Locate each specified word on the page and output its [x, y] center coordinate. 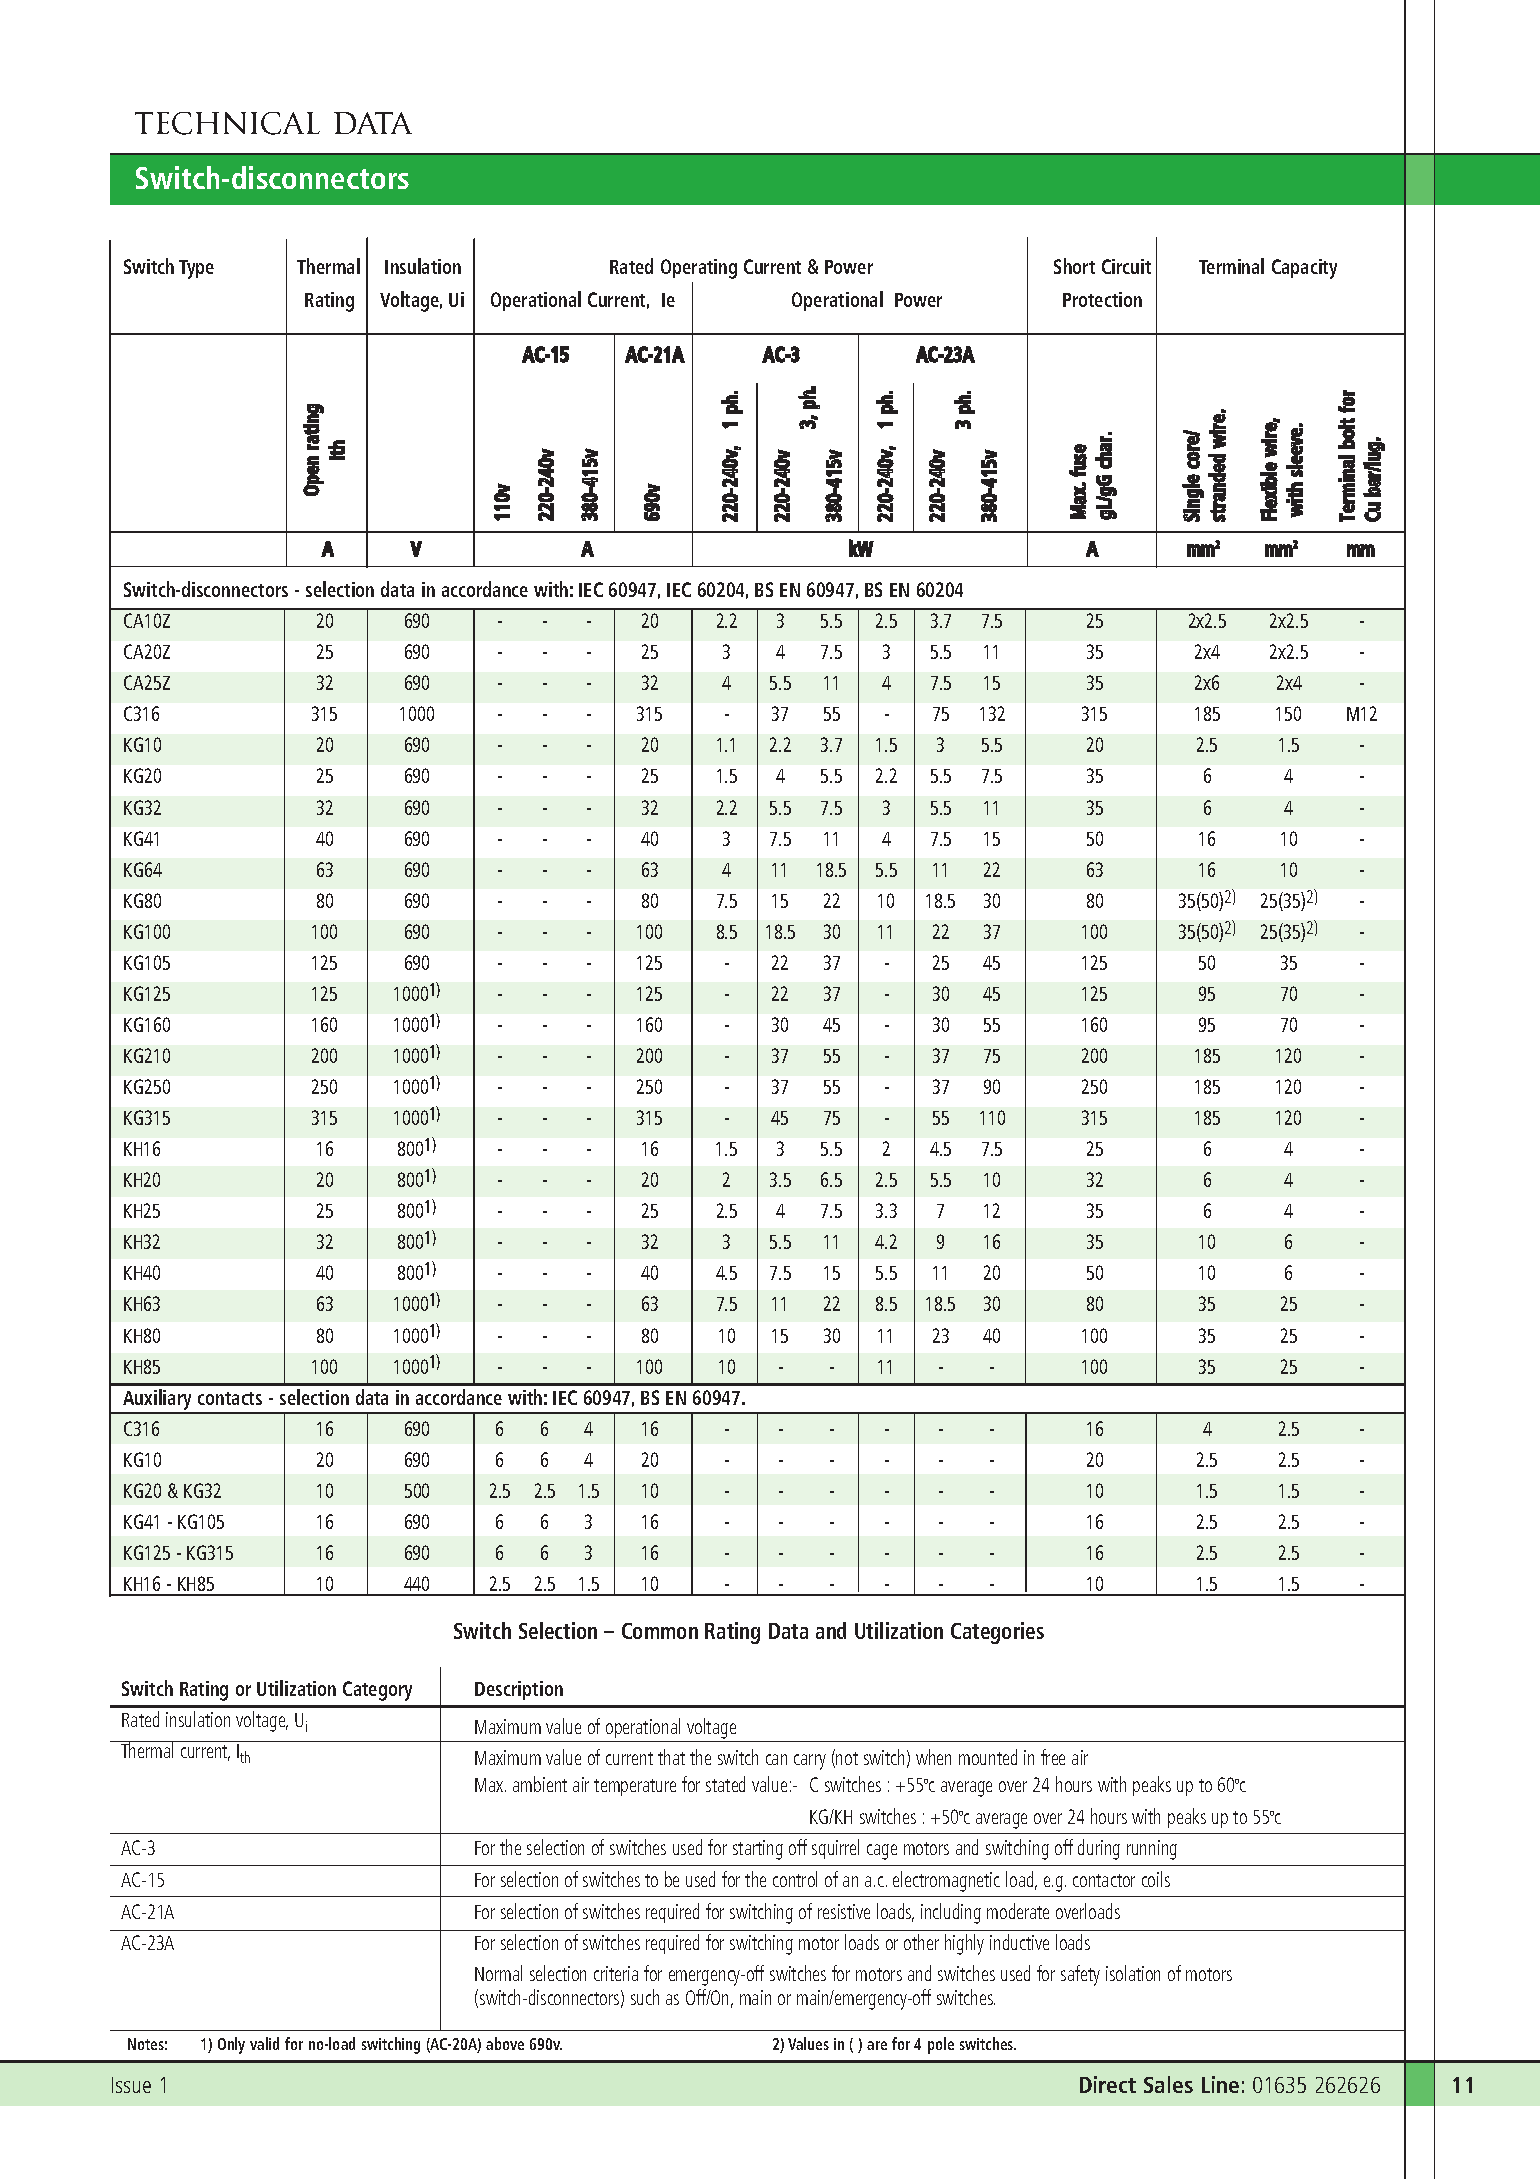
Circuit [1126, 266]
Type [196, 269]
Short [1074, 266]
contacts [230, 1398]
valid [264, 2043]
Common [660, 1631]
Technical [227, 123]
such [645, 1997]
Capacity [1304, 269]
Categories [997, 1633]
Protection [1102, 299]
